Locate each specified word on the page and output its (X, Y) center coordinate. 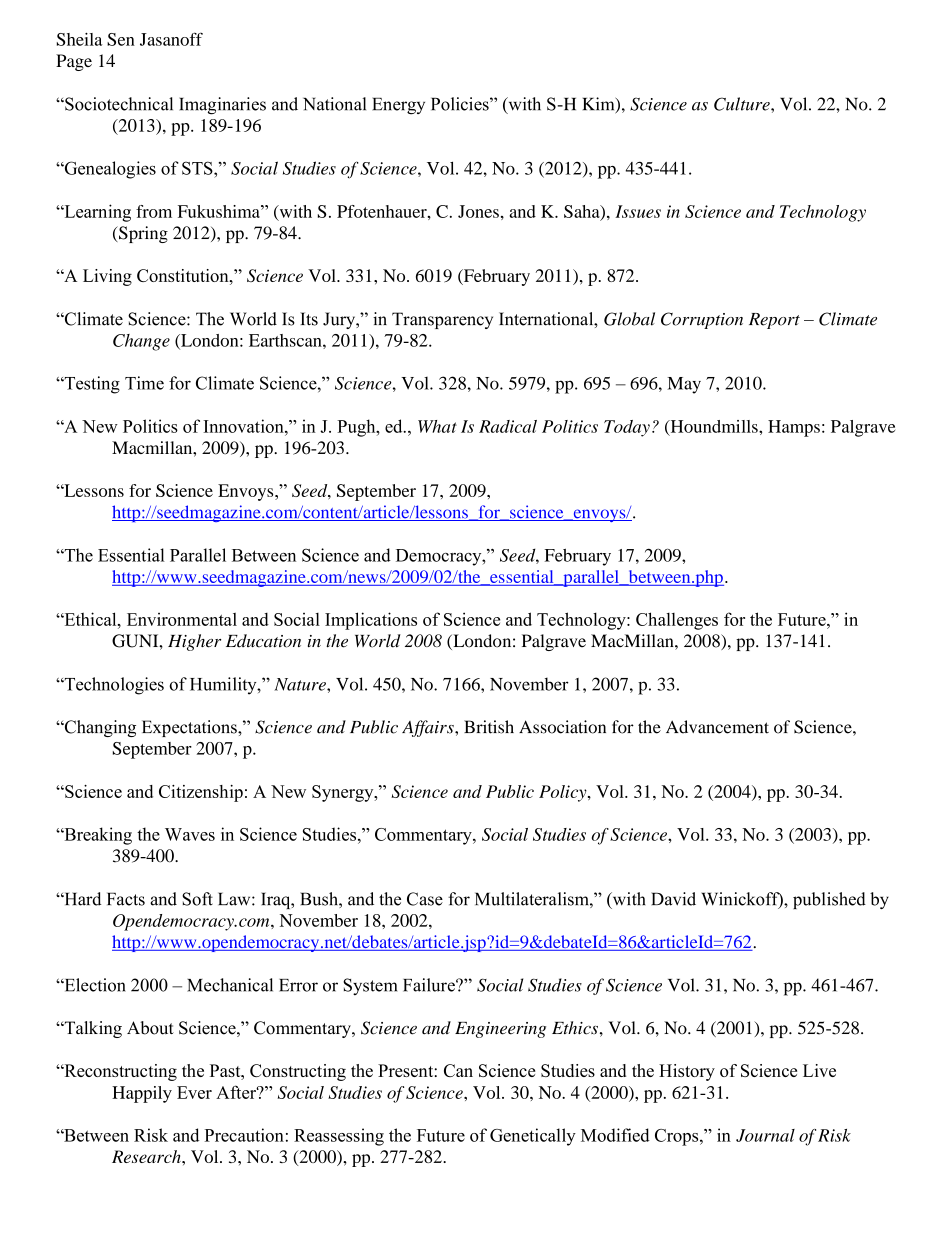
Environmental (182, 619)
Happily (142, 1094)
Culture (743, 104)
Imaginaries (222, 106)
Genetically (533, 1137)
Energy (398, 106)
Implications (371, 621)
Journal (765, 1135)
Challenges (677, 621)
